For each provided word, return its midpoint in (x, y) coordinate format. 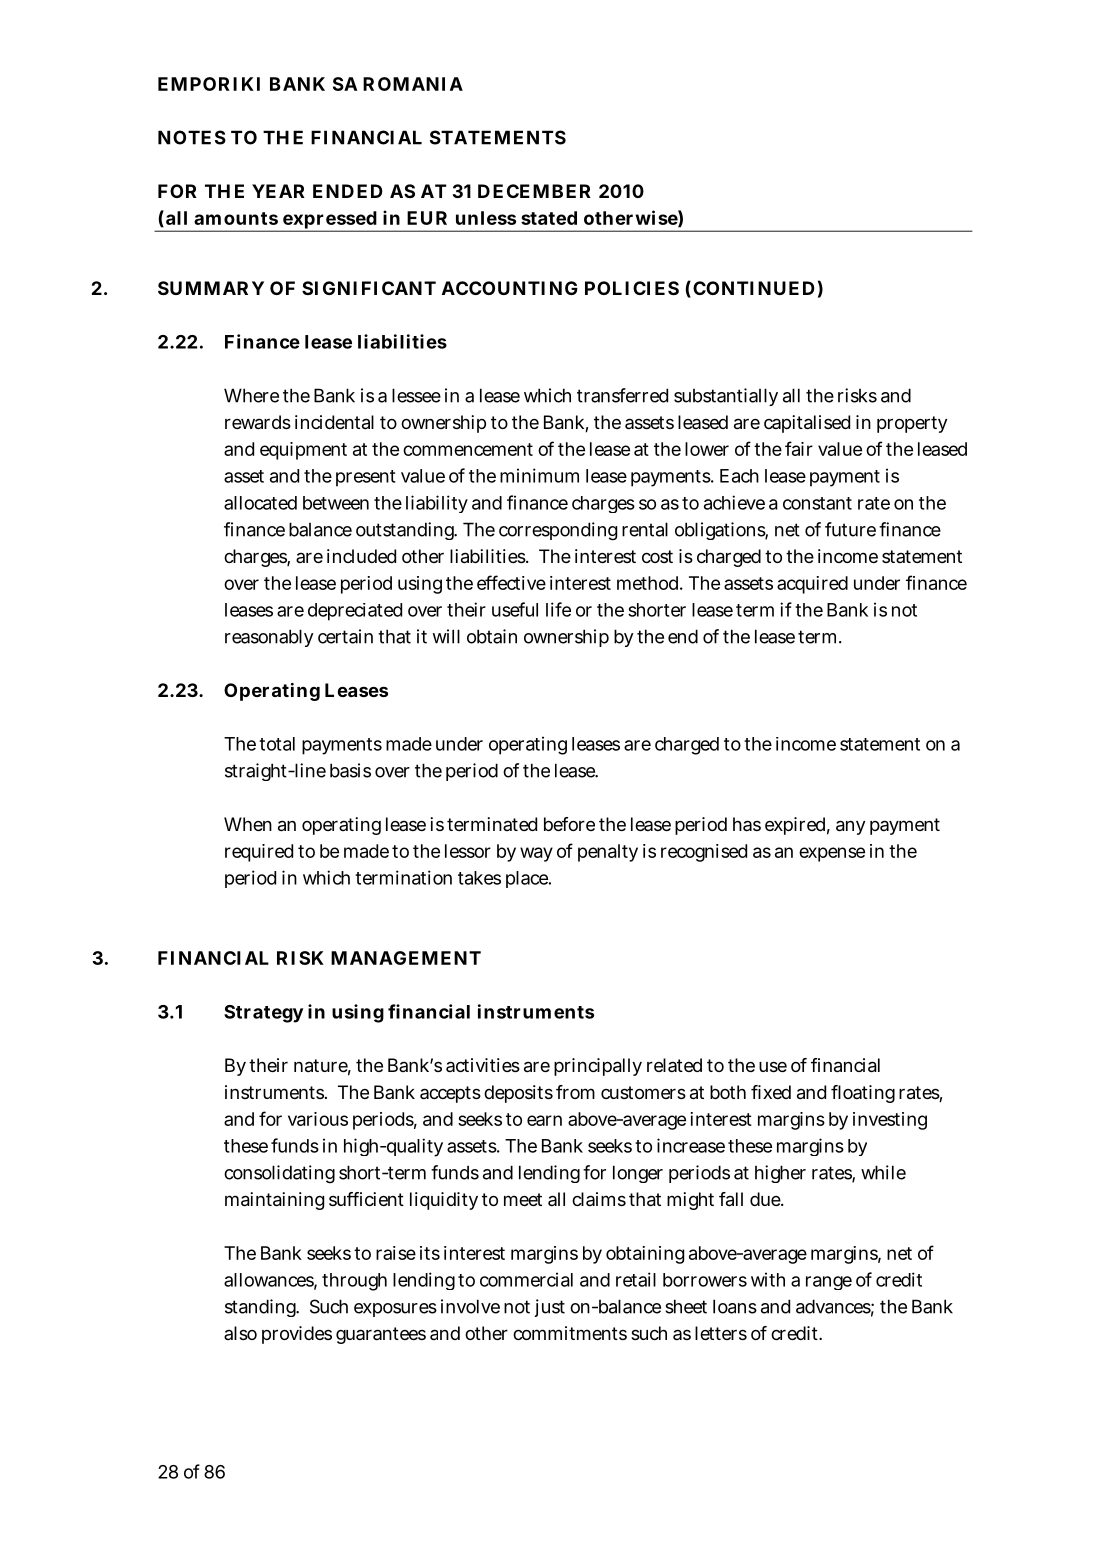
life (558, 609)
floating (863, 1094)
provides (297, 1335)
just (549, 1308)
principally (598, 1067)
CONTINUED (754, 288)
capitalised (807, 424)
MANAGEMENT (406, 958)
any (850, 827)
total (277, 744)
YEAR (278, 191)
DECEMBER (534, 191)
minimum (539, 475)
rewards (258, 422)
